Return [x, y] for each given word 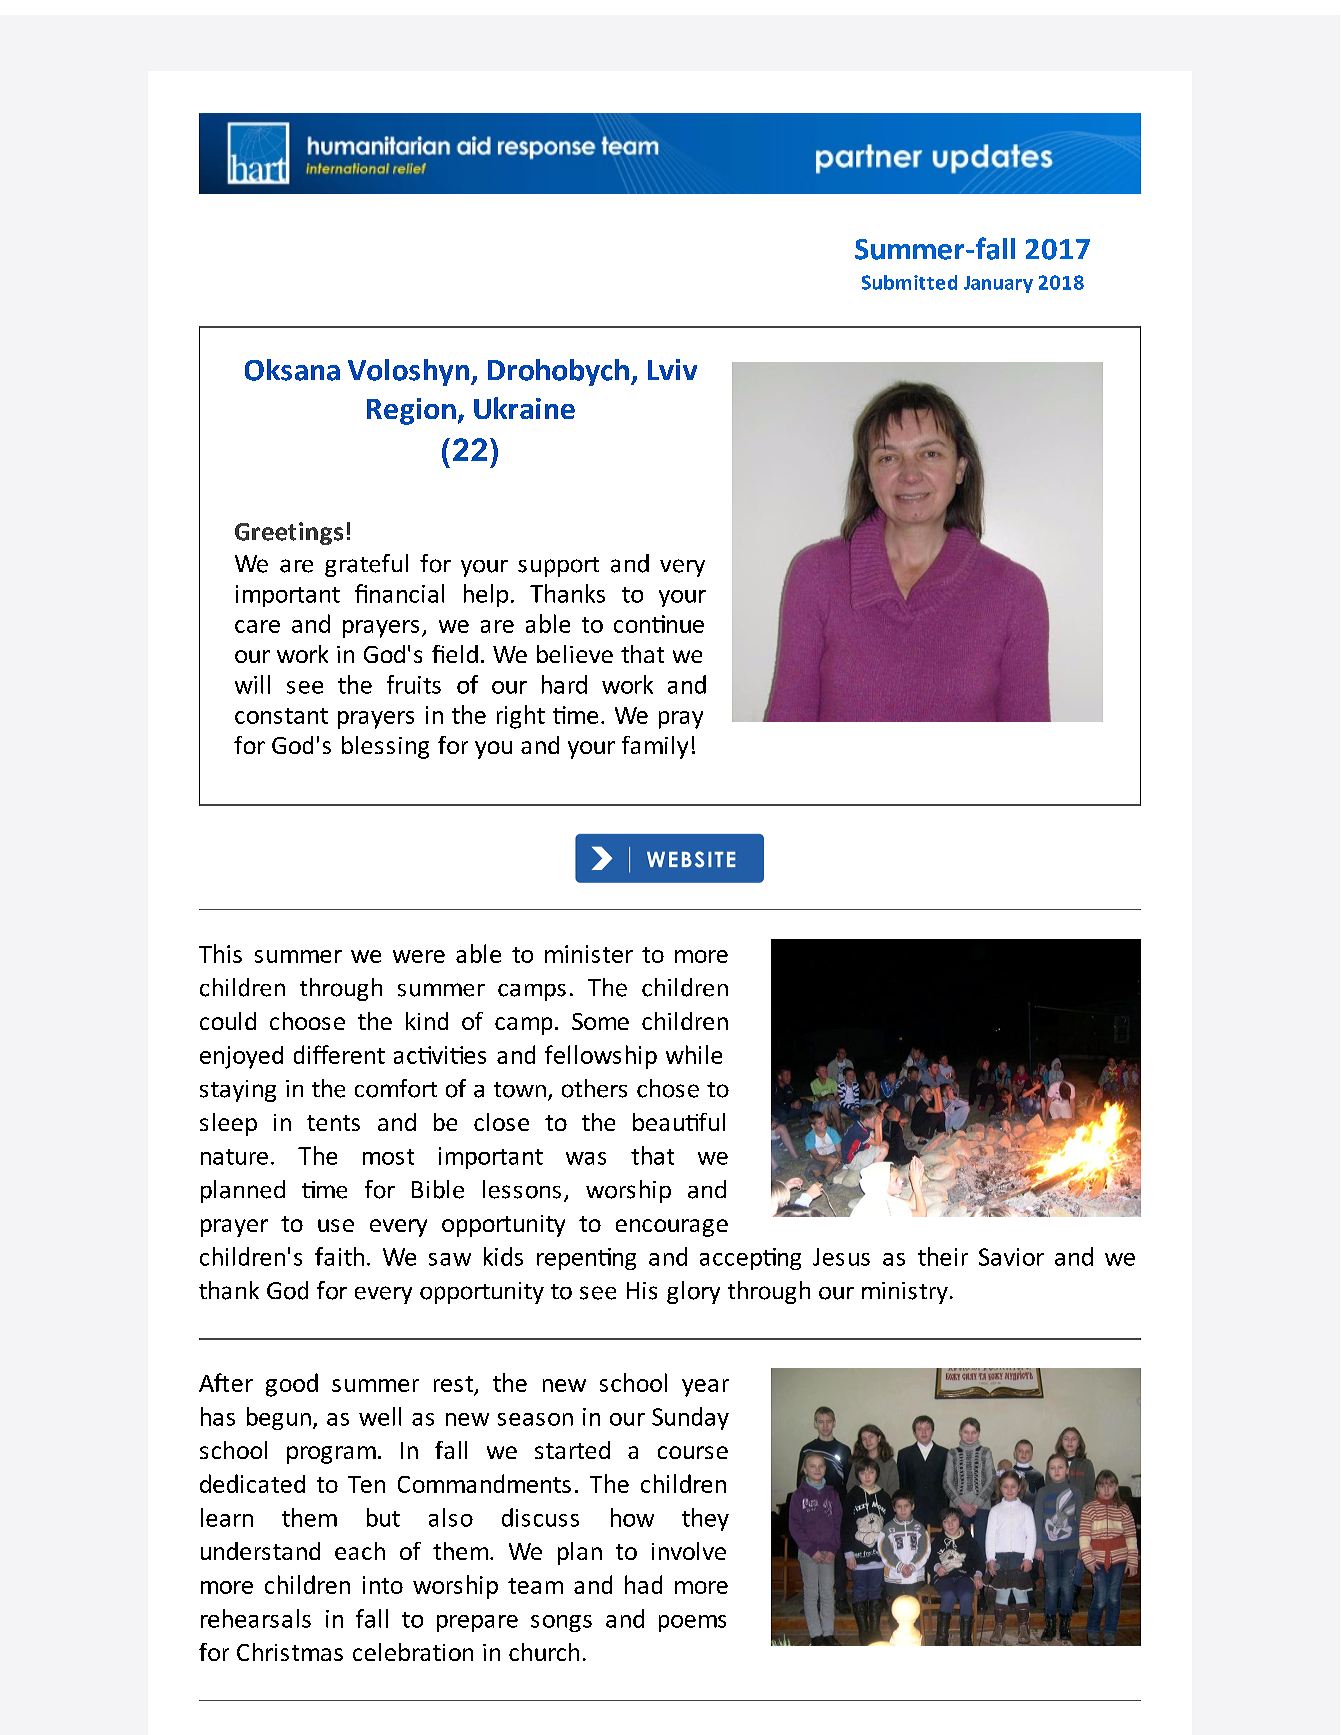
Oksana [292, 370]
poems [692, 1623]
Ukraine [524, 408]
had [643, 1584]
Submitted [909, 282]
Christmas [290, 1652]
